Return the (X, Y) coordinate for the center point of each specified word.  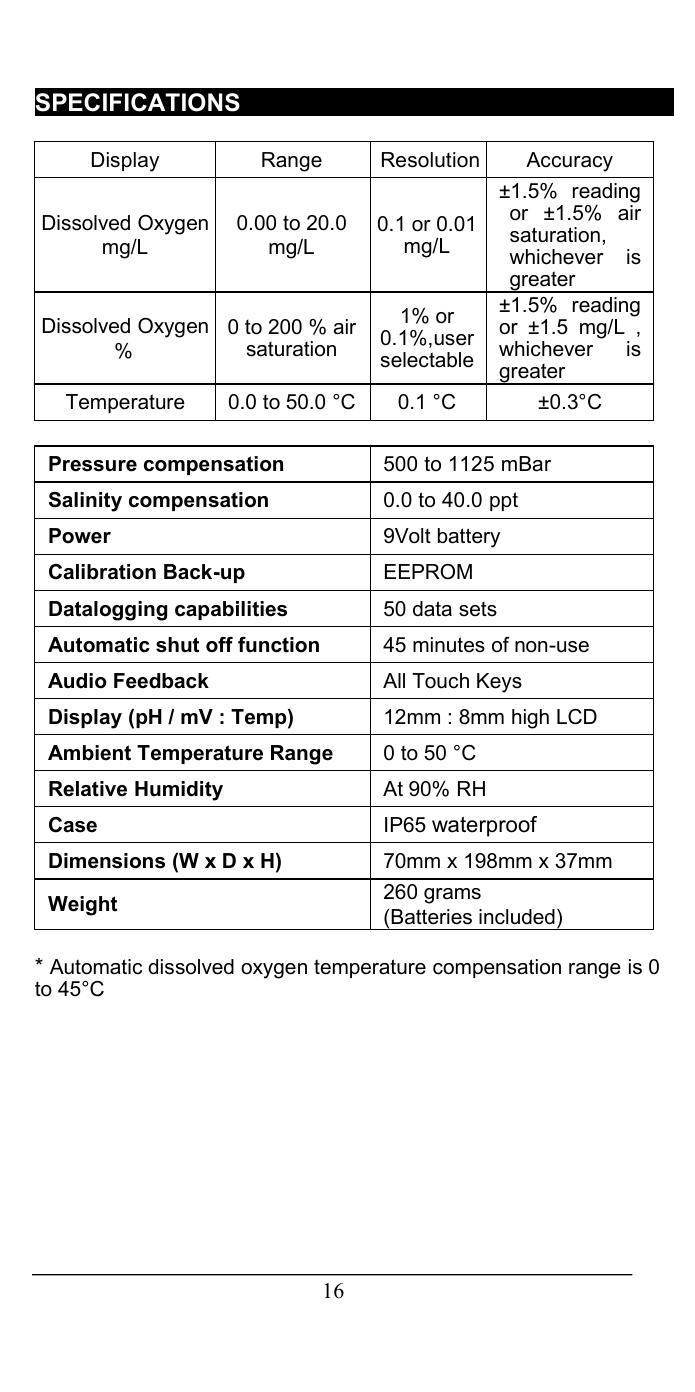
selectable (427, 360)
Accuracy (569, 162)
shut (177, 645)
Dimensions (107, 861)
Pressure (93, 464)
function (278, 645)
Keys (499, 683)
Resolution (430, 160)
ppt (504, 501)
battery (469, 538)
